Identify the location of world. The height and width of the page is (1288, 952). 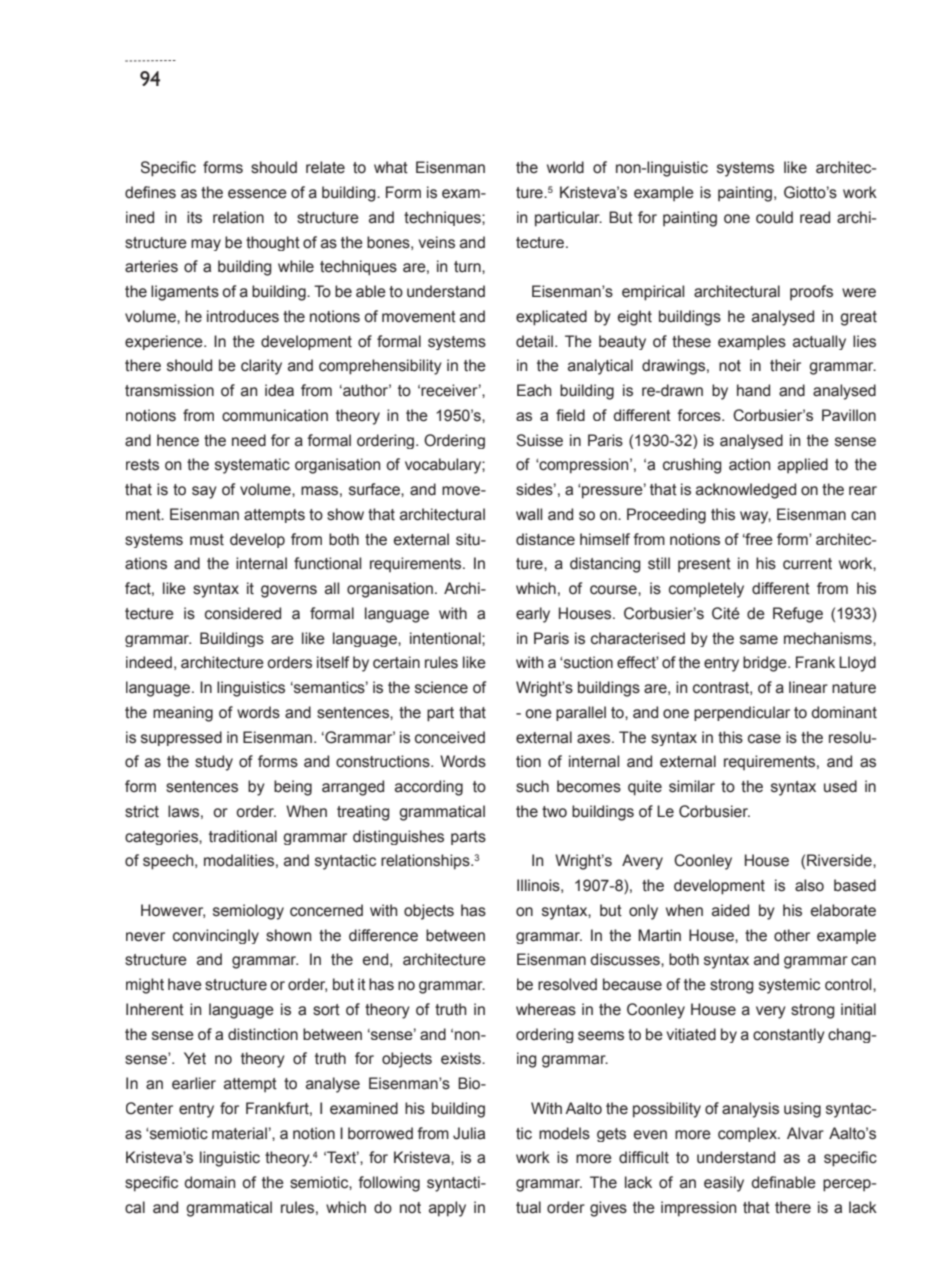
(565, 167).
